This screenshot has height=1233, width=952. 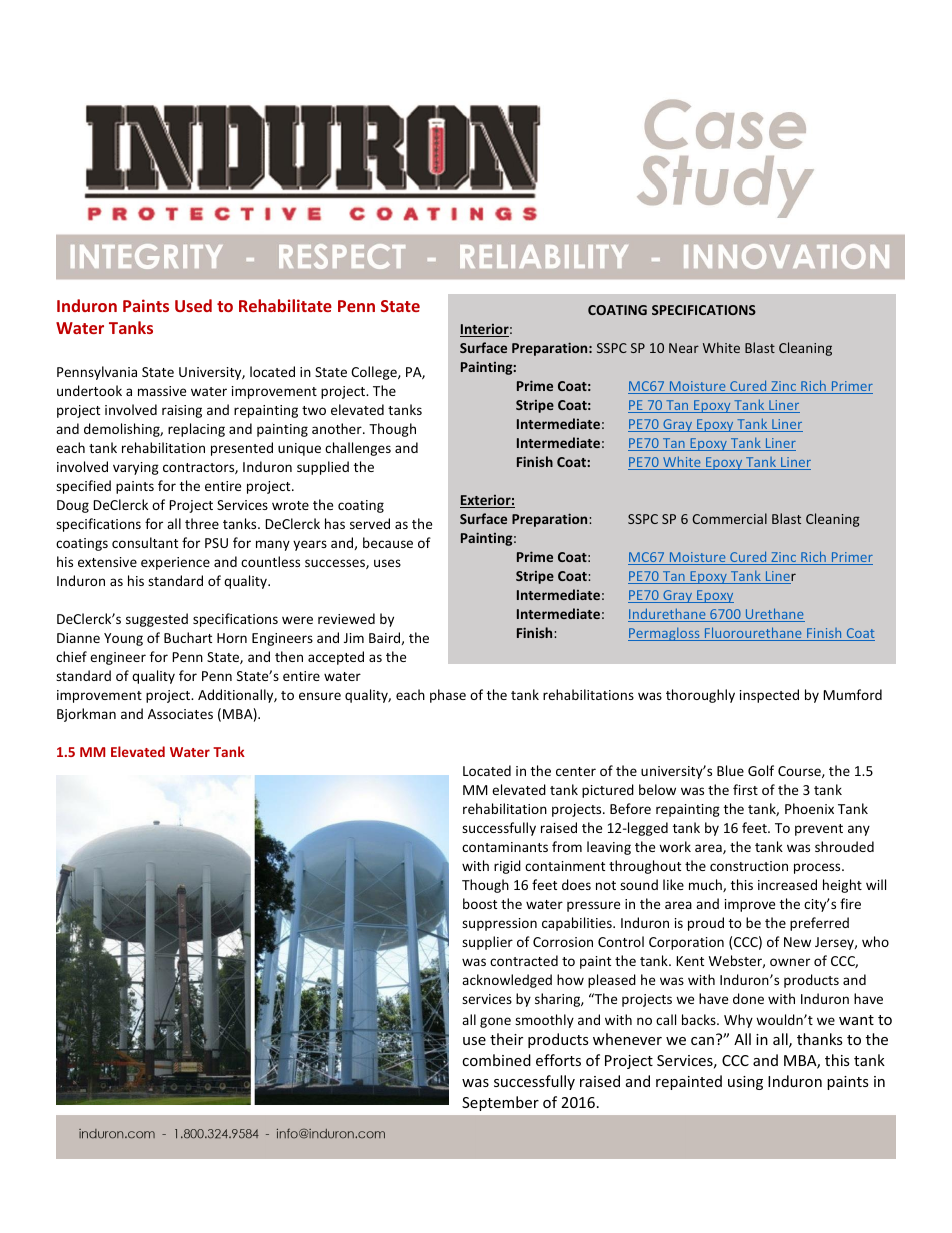 I want to click on Used, so click(x=193, y=305).
